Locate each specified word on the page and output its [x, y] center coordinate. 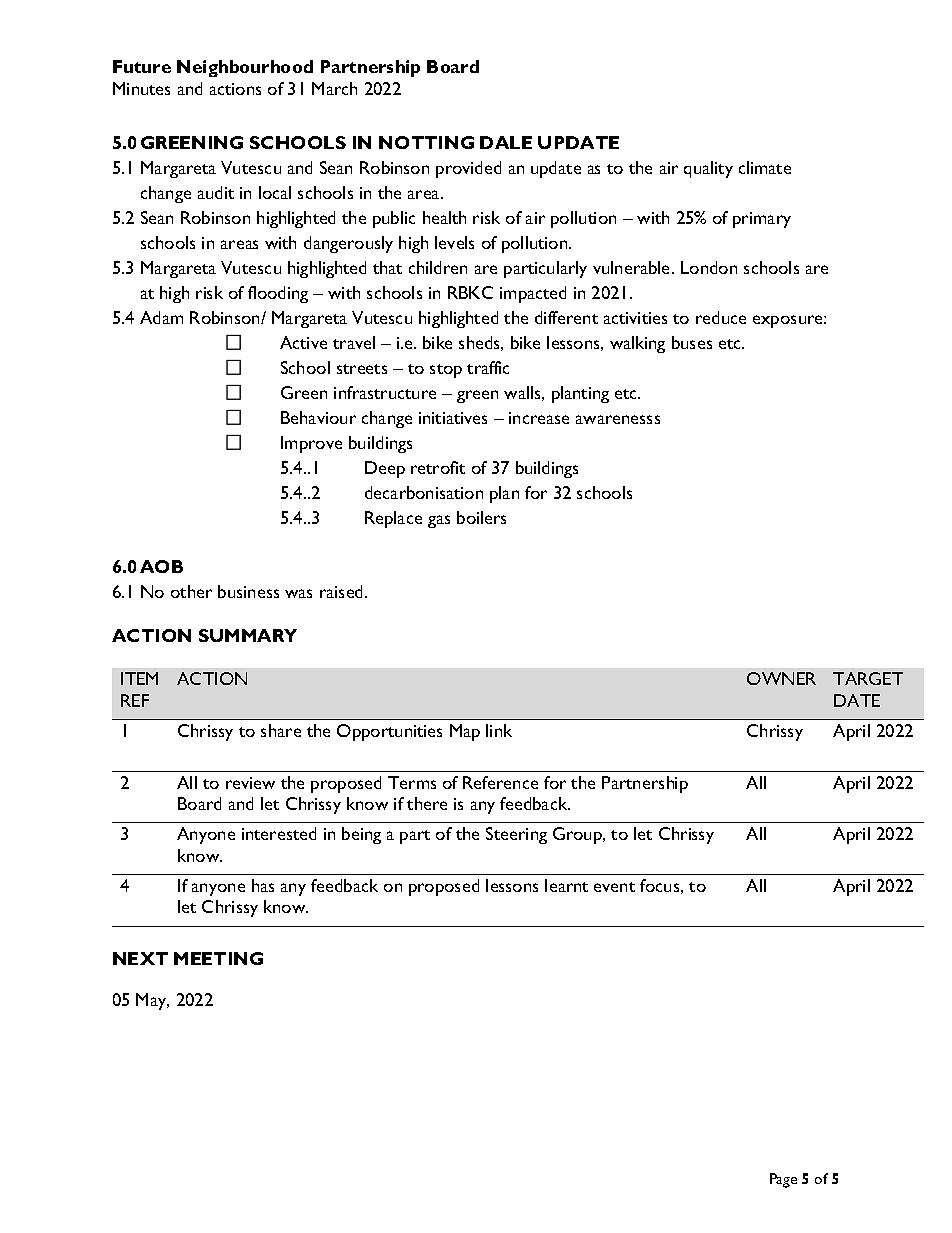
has [263, 885]
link [499, 730]
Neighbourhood [245, 68]
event [614, 887]
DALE [506, 142]
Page [783, 1180]
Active [303, 342]
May [152, 1001]
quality [708, 169]
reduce [721, 317]
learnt [566, 885]
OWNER [781, 678]
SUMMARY [248, 635]
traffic [488, 367]
